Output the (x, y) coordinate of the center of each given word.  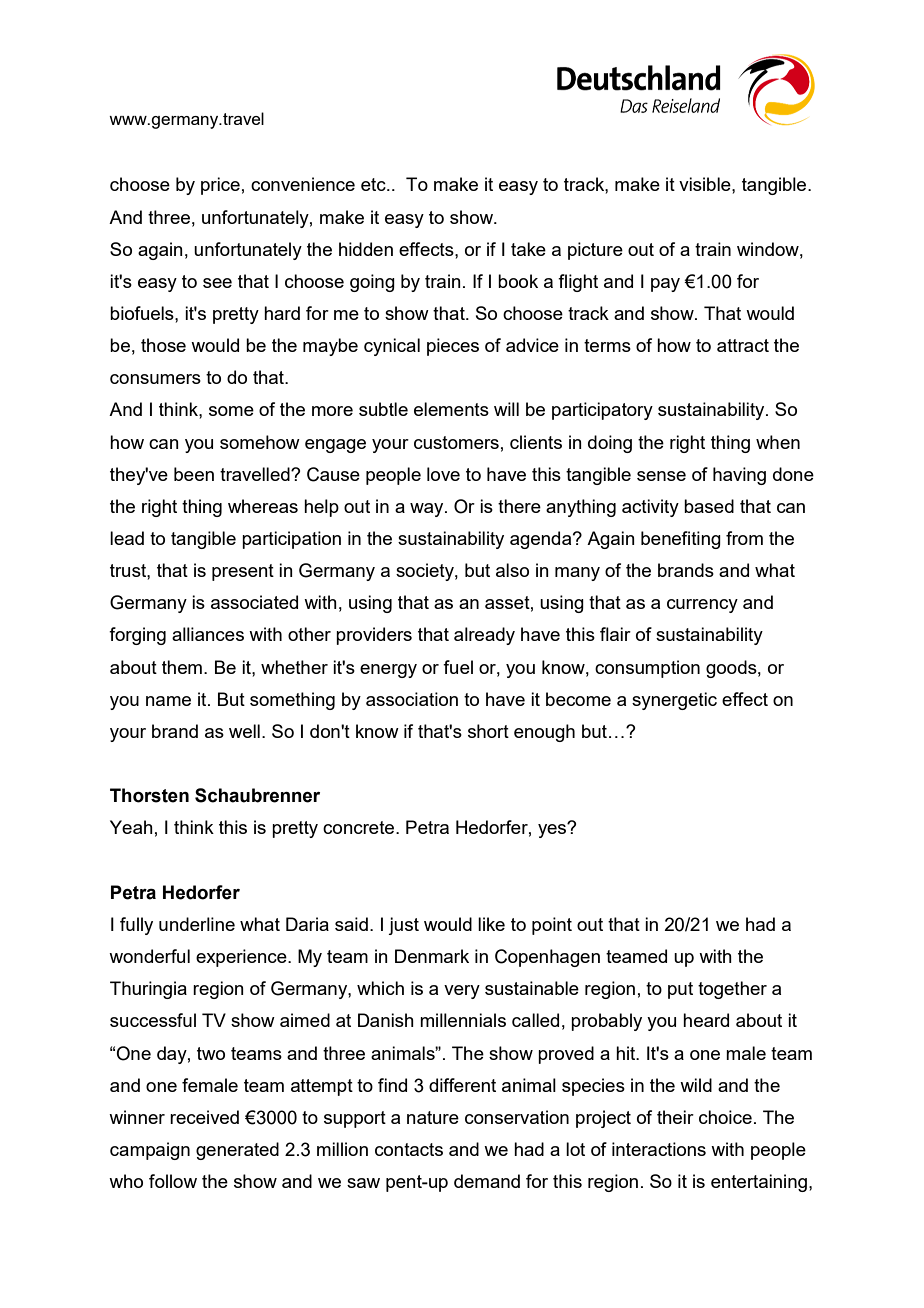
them (182, 667)
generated (237, 1151)
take (528, 249)
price (220, 186)
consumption (647, 669)
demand (487, 1181)
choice (725, 1117)
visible (706, 184)
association (412, 699)
